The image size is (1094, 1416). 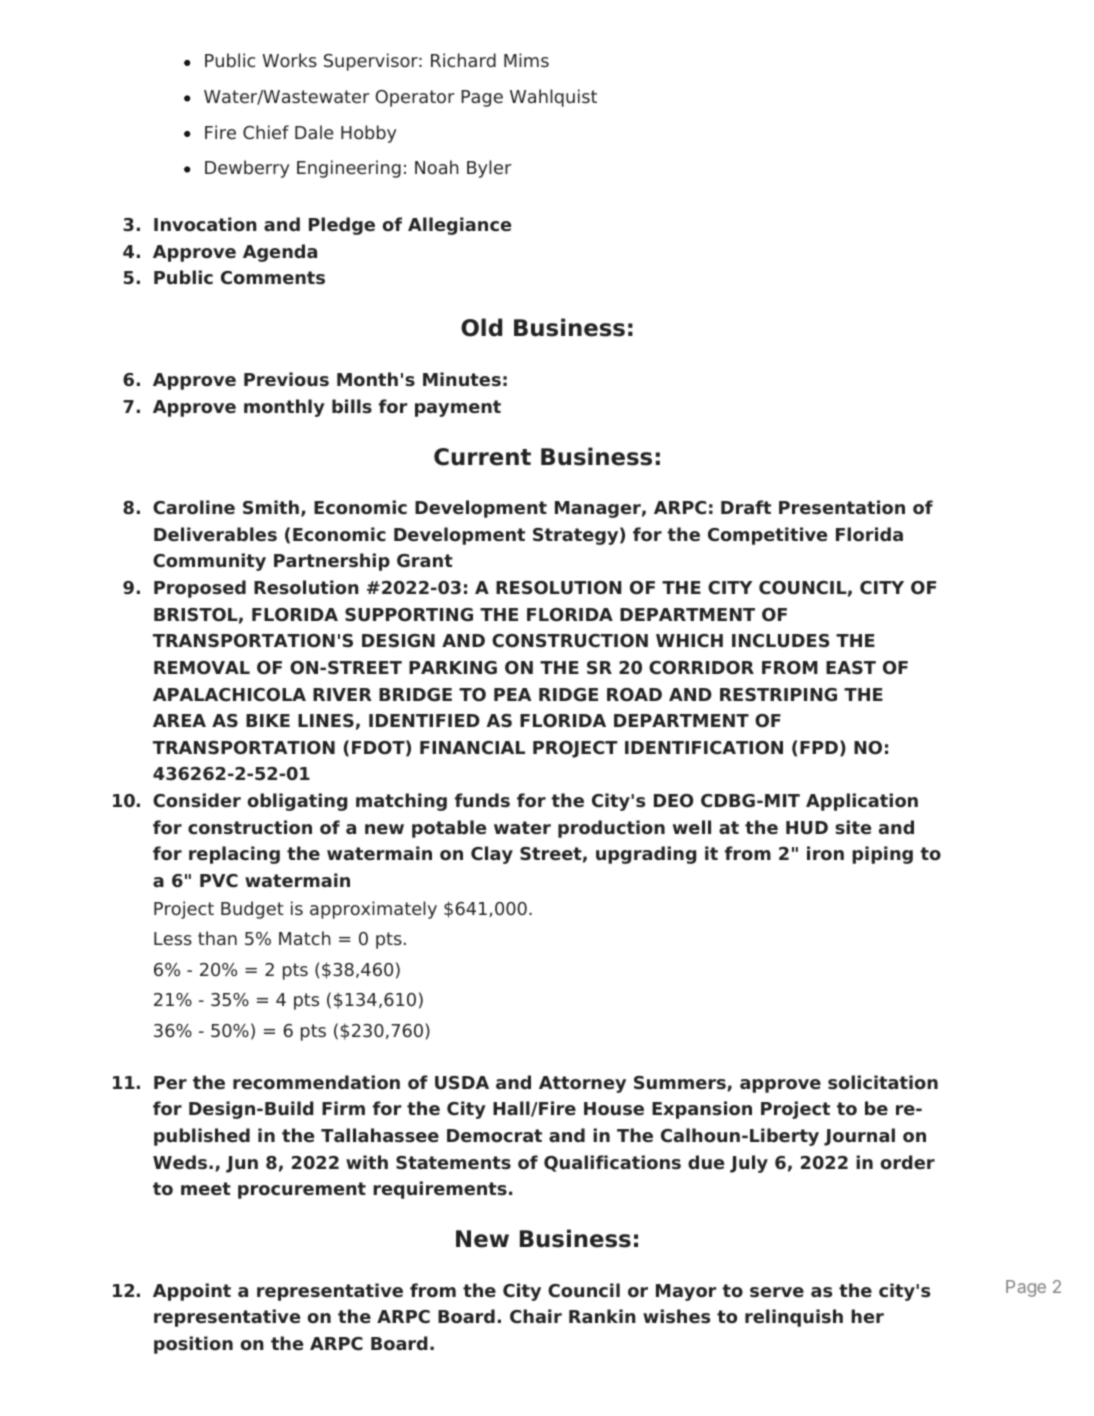 I want to click on HUD, so click(x=807, y=828).
